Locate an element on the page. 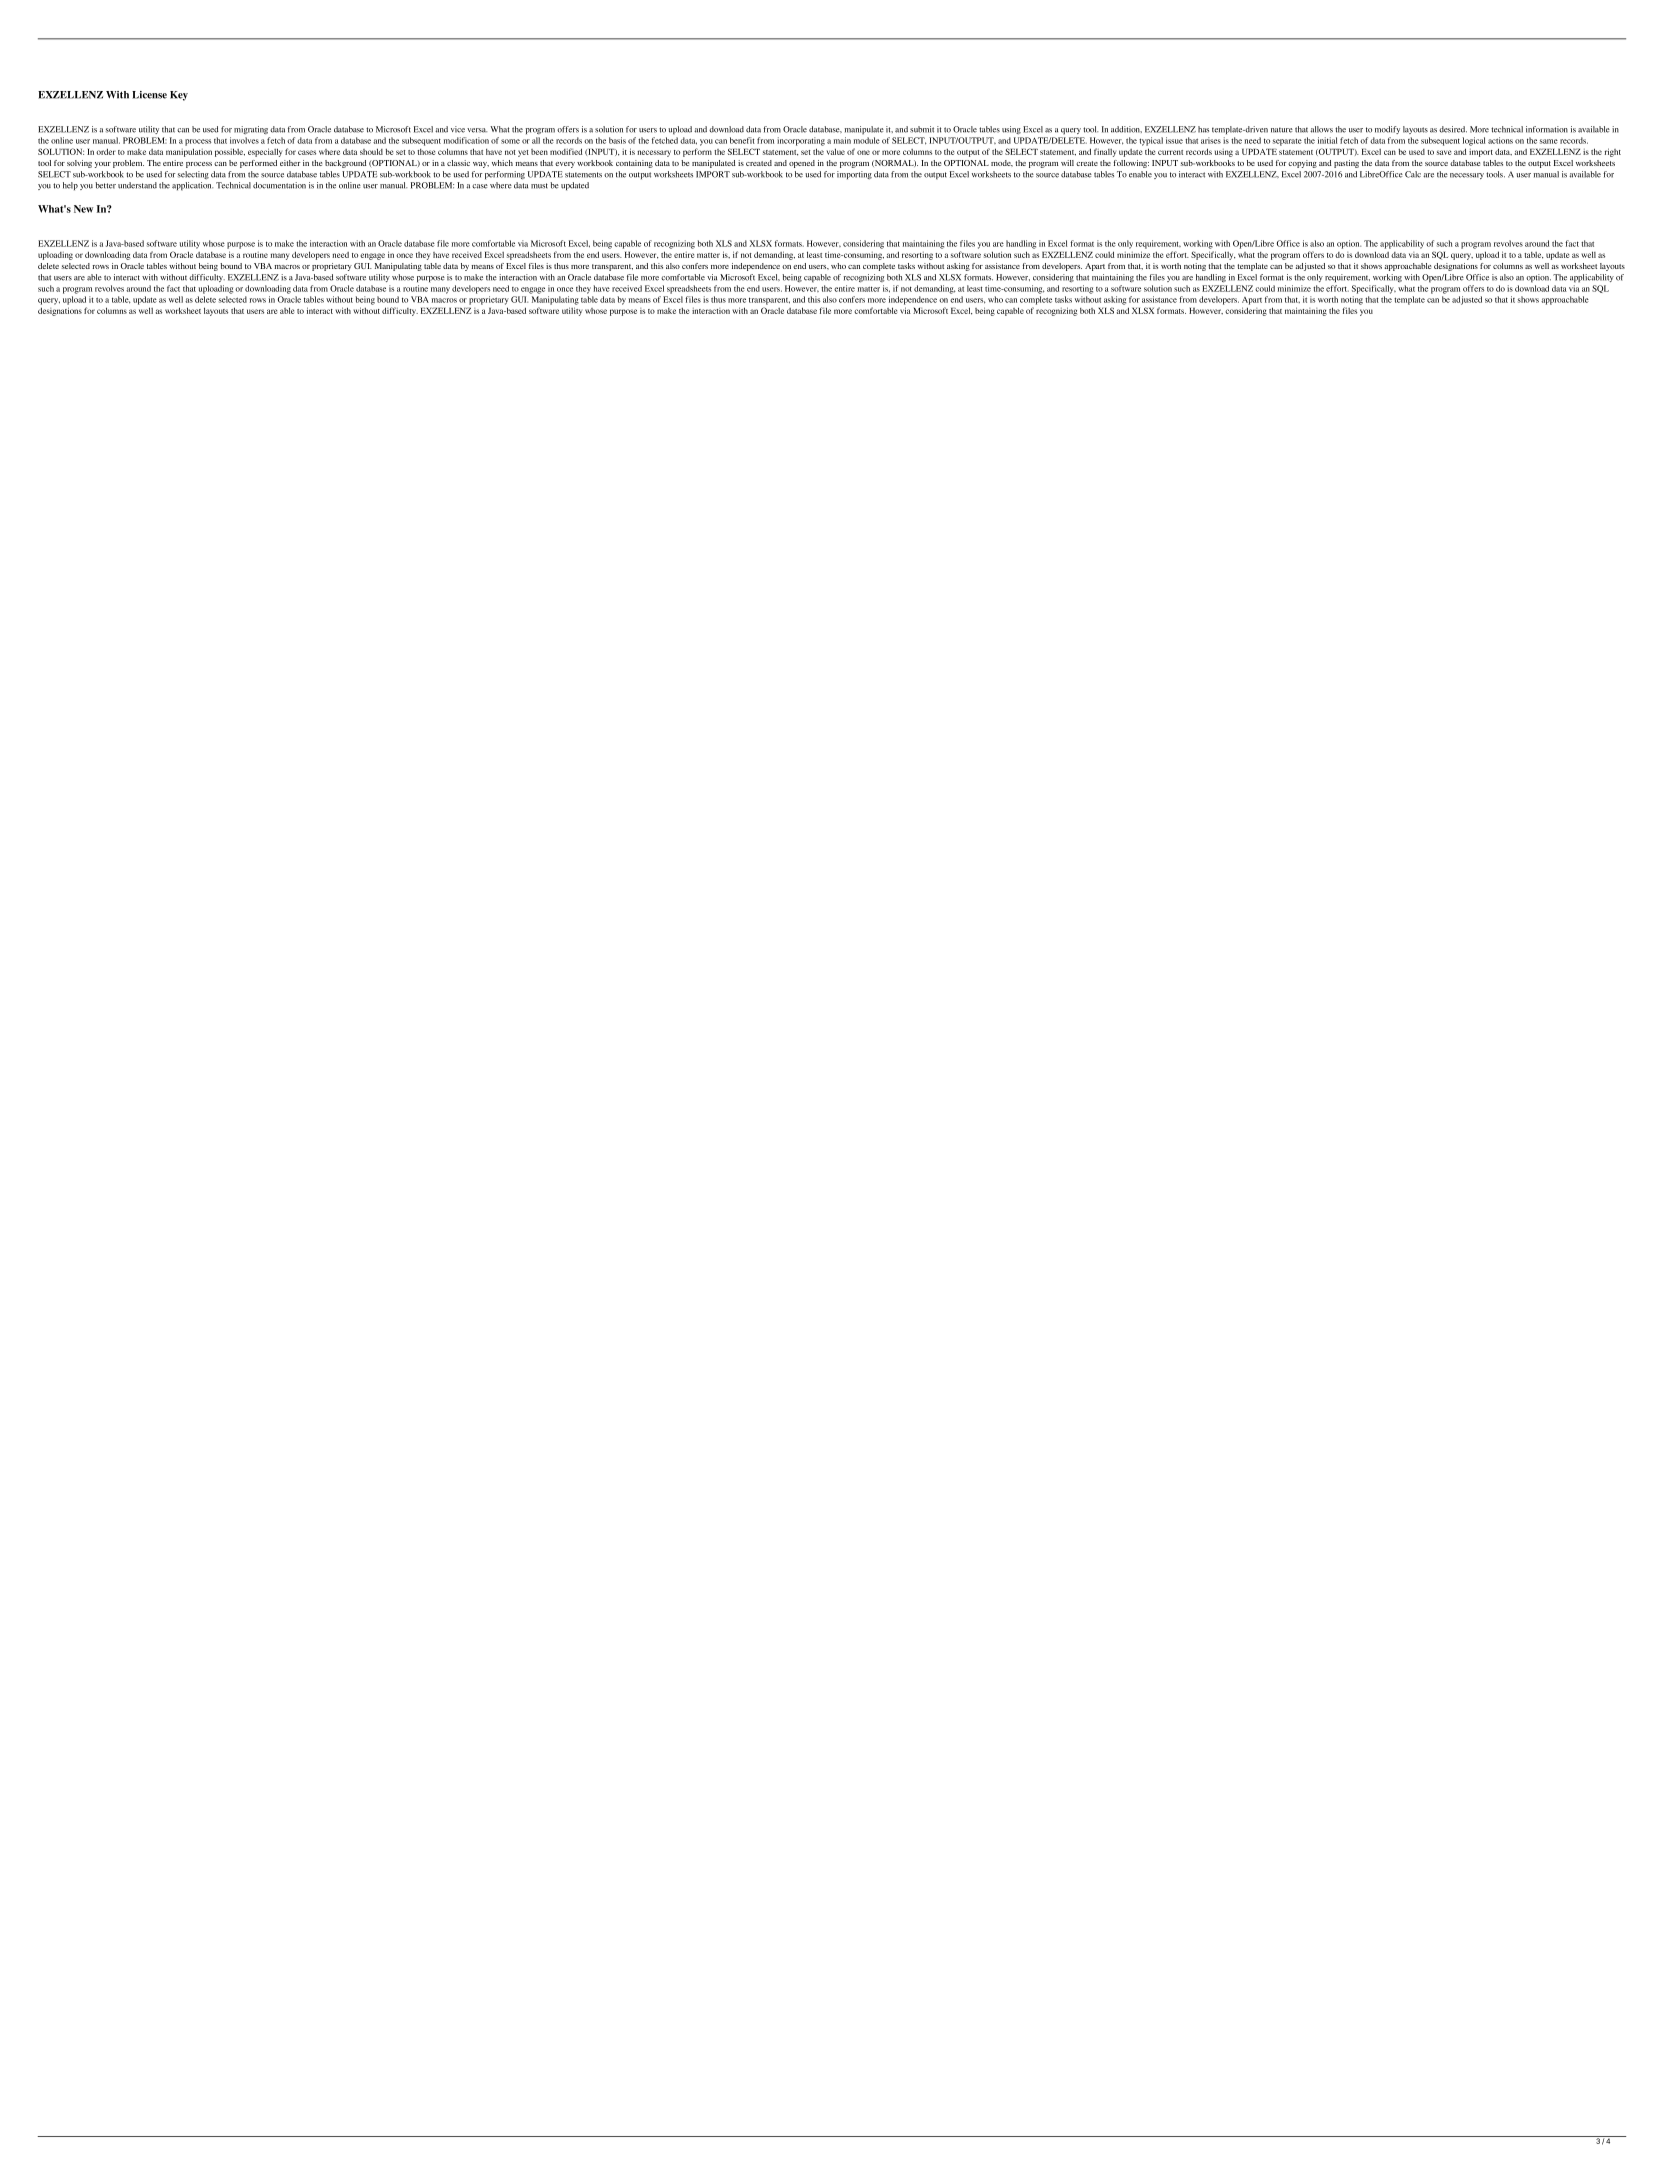 The width and height of the image is (1664, 2162). License is located at coordinates (149, 95).
